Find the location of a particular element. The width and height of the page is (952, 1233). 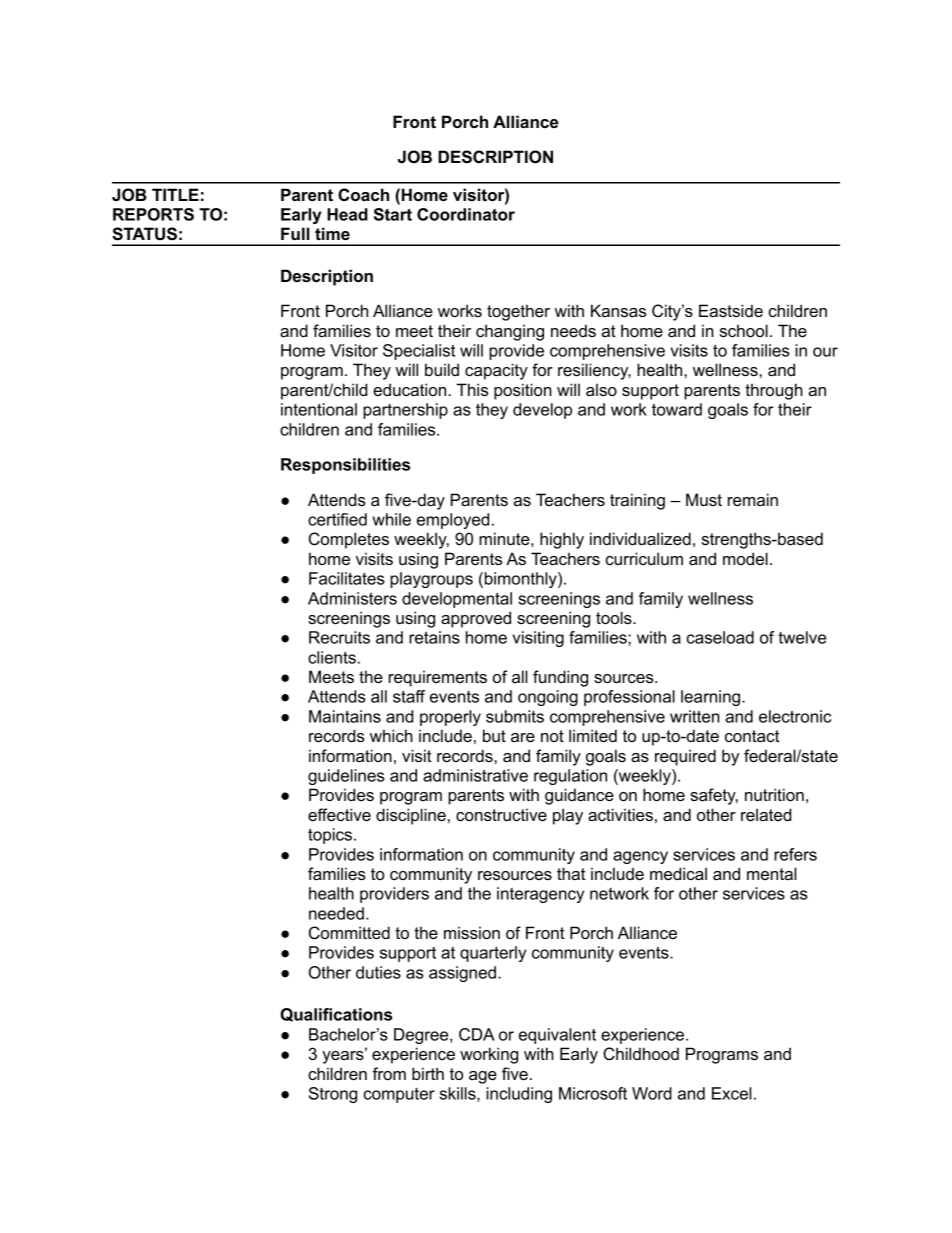

approved is located at coordinates (476, 619).
